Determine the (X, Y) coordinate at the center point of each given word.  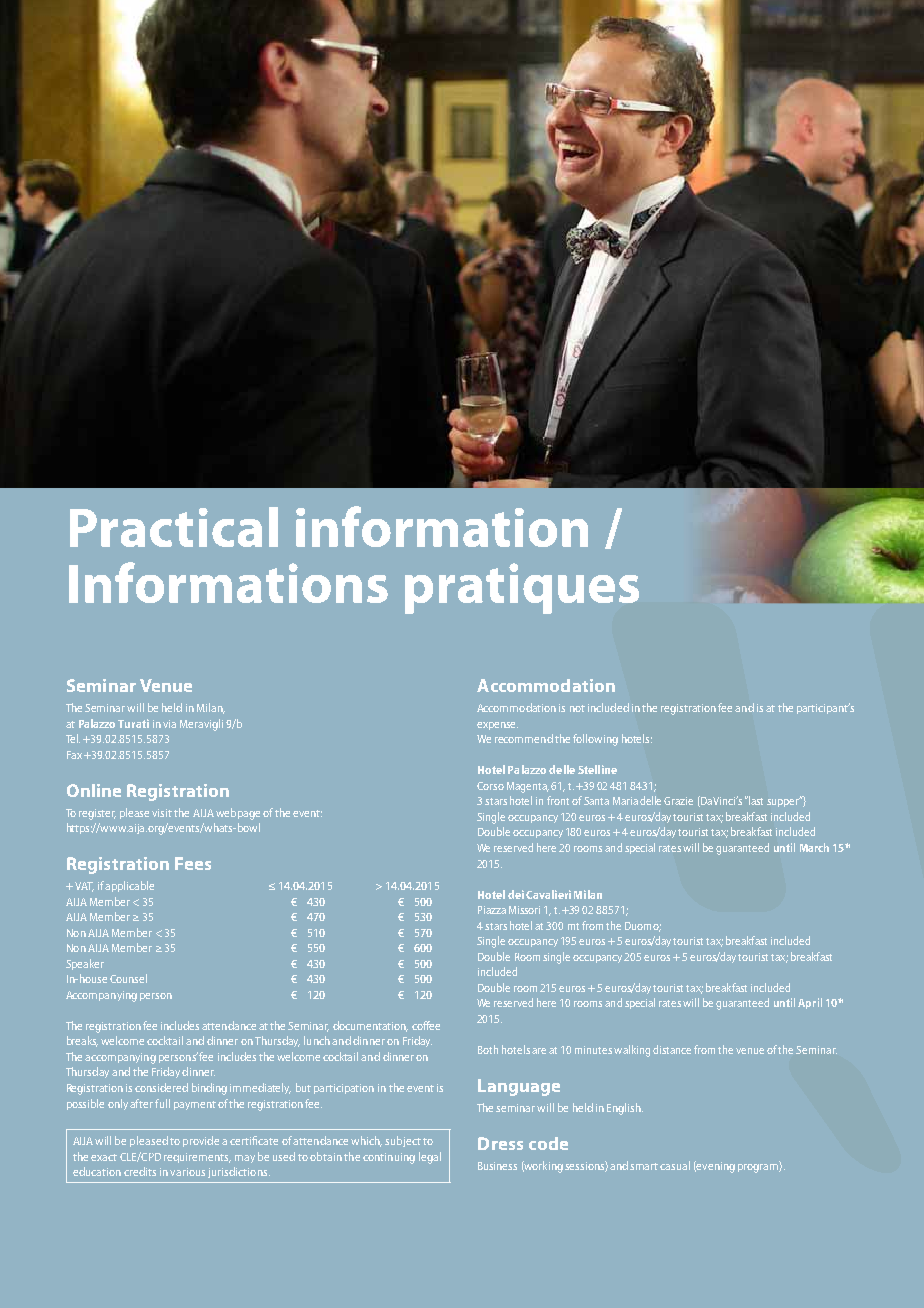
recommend (524, 738)
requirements (197, 1158)
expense (497, 726)
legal (430, 1158)
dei (516, 894)
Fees (193, 863)
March (814, 847)
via (169, 724)
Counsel (128, 978)
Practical (174, 527)
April (810, 1003)
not (577, 708)
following (595, 740)
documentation (370, 1026)
